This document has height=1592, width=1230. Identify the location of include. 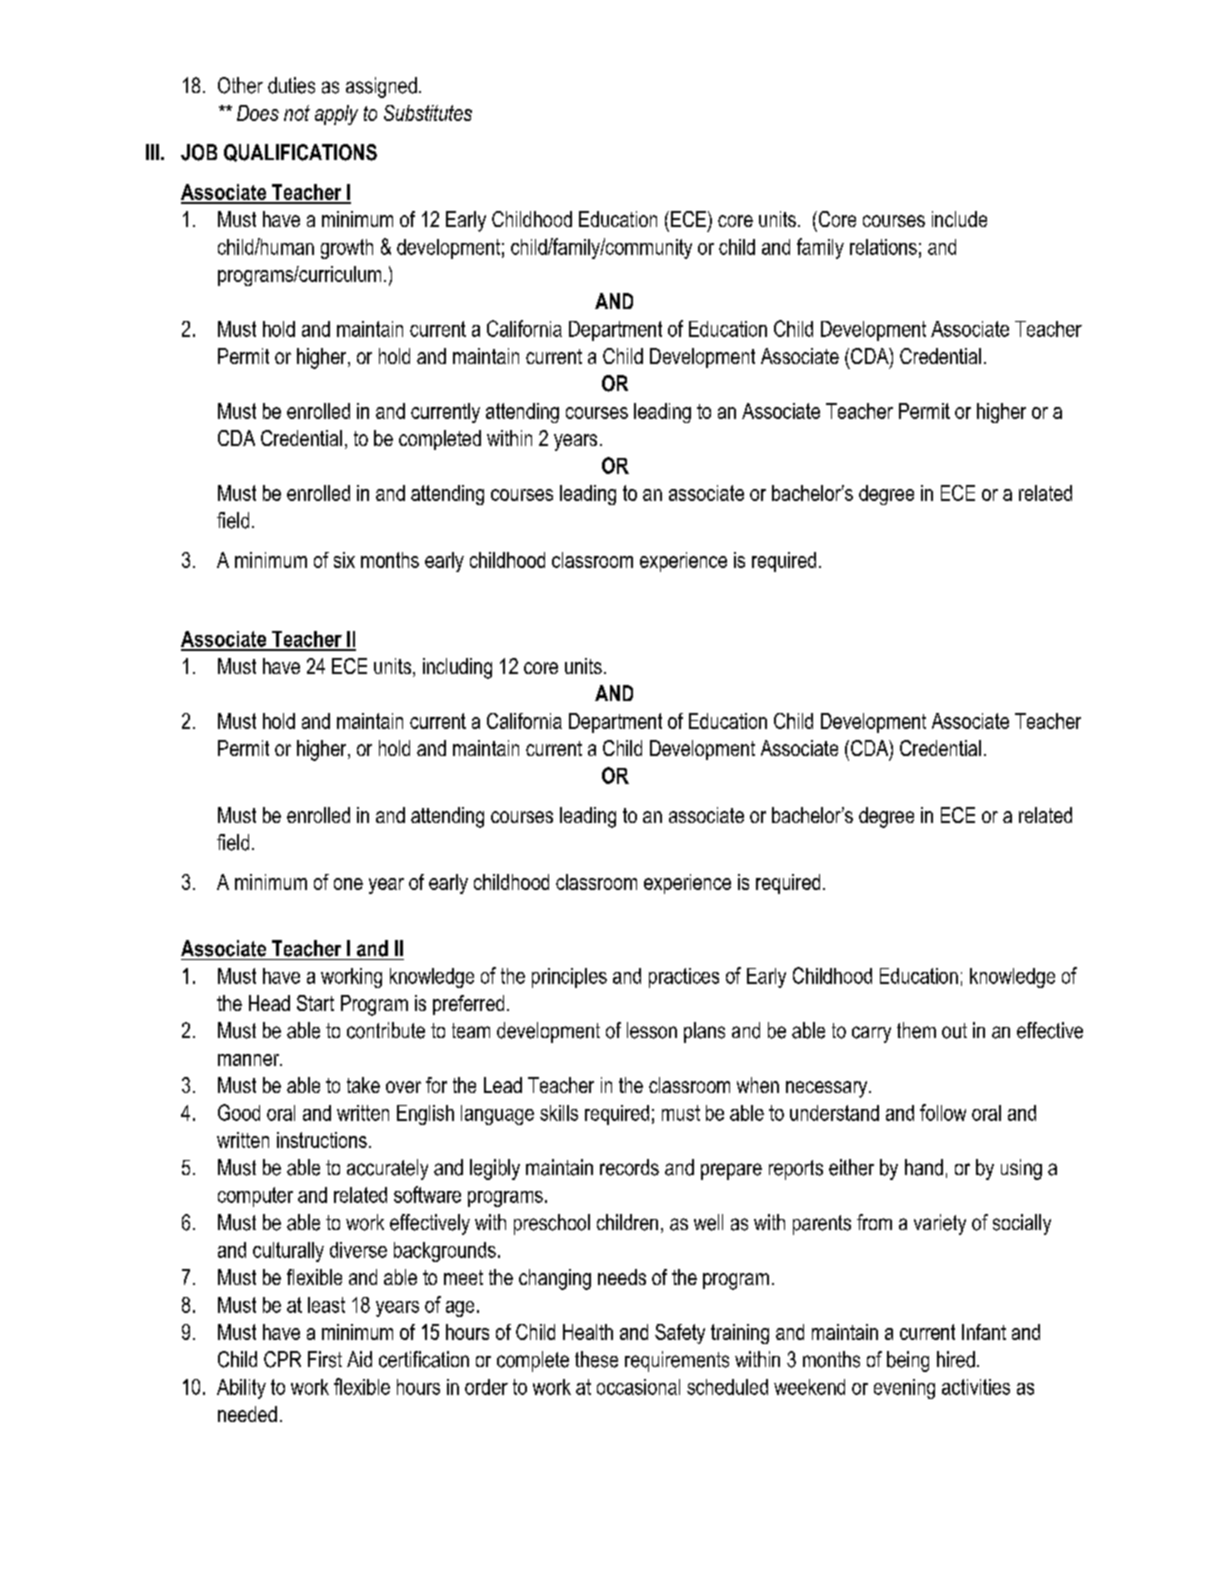
(959, 219).
